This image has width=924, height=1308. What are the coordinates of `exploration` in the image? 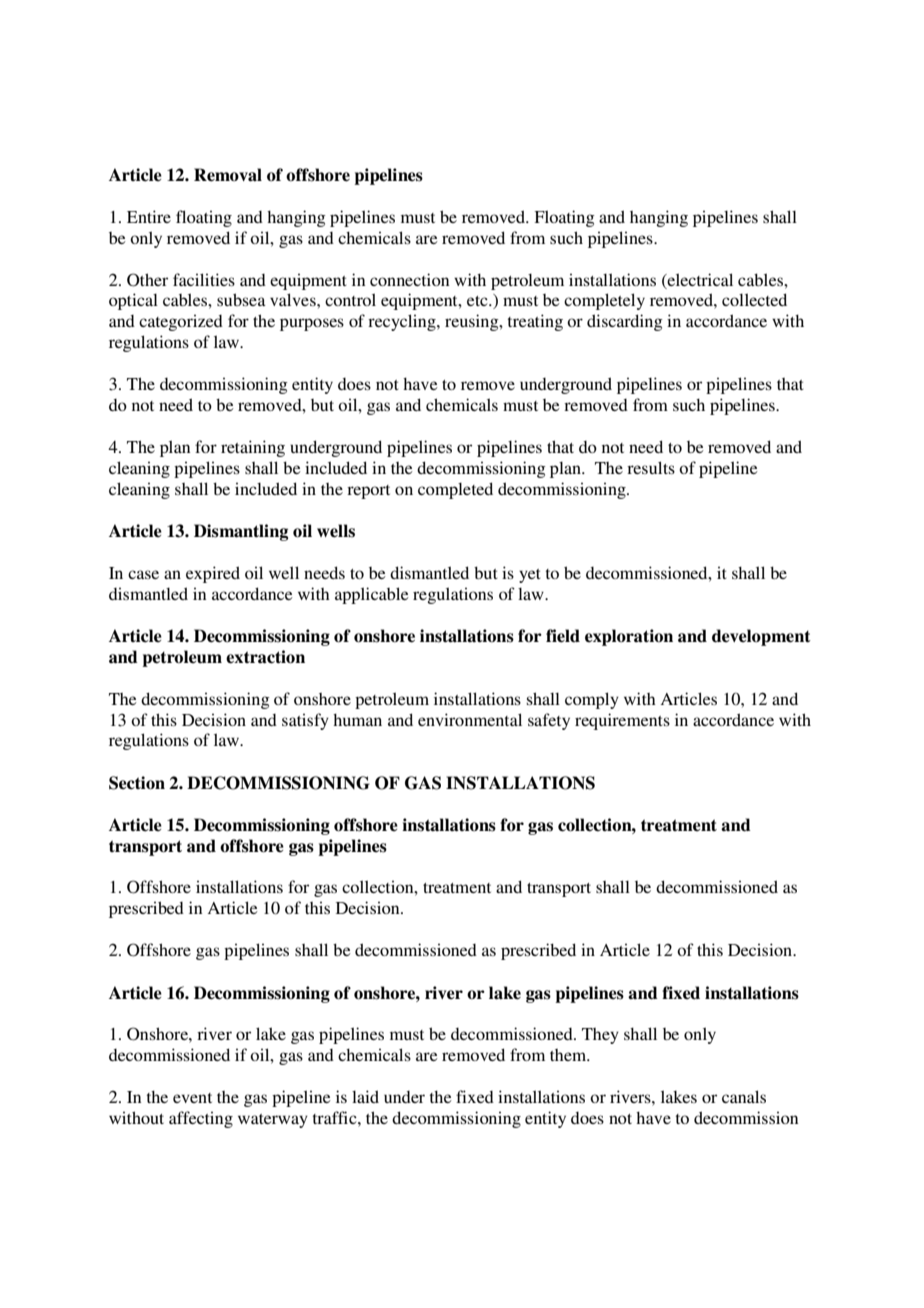 It's located at (629, 637).
